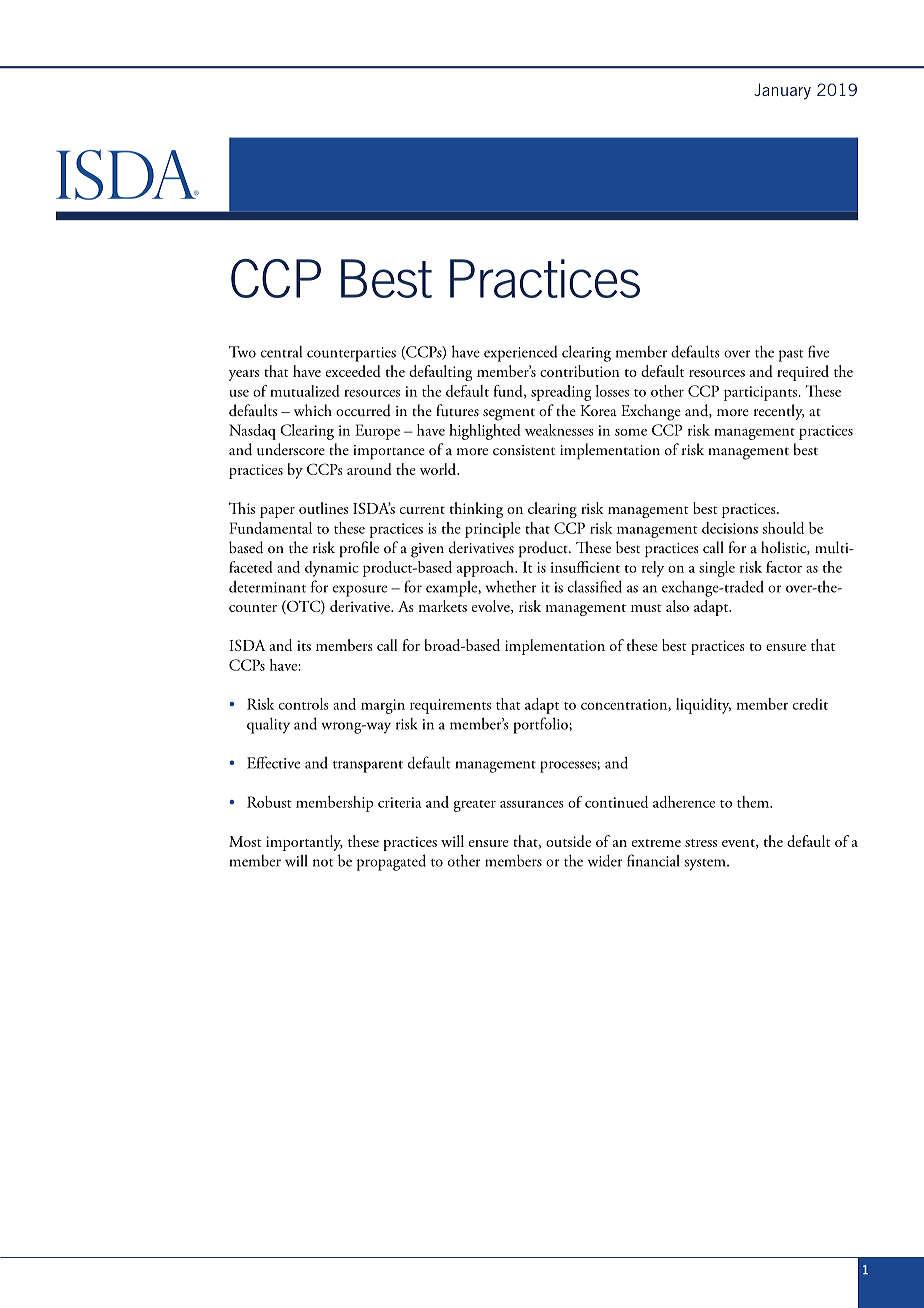 Image resolution: width=924 pixels, height=1308 pixels. Describe the element at coordinates (541, 725) in the page. I see `portfolio` at that location.
